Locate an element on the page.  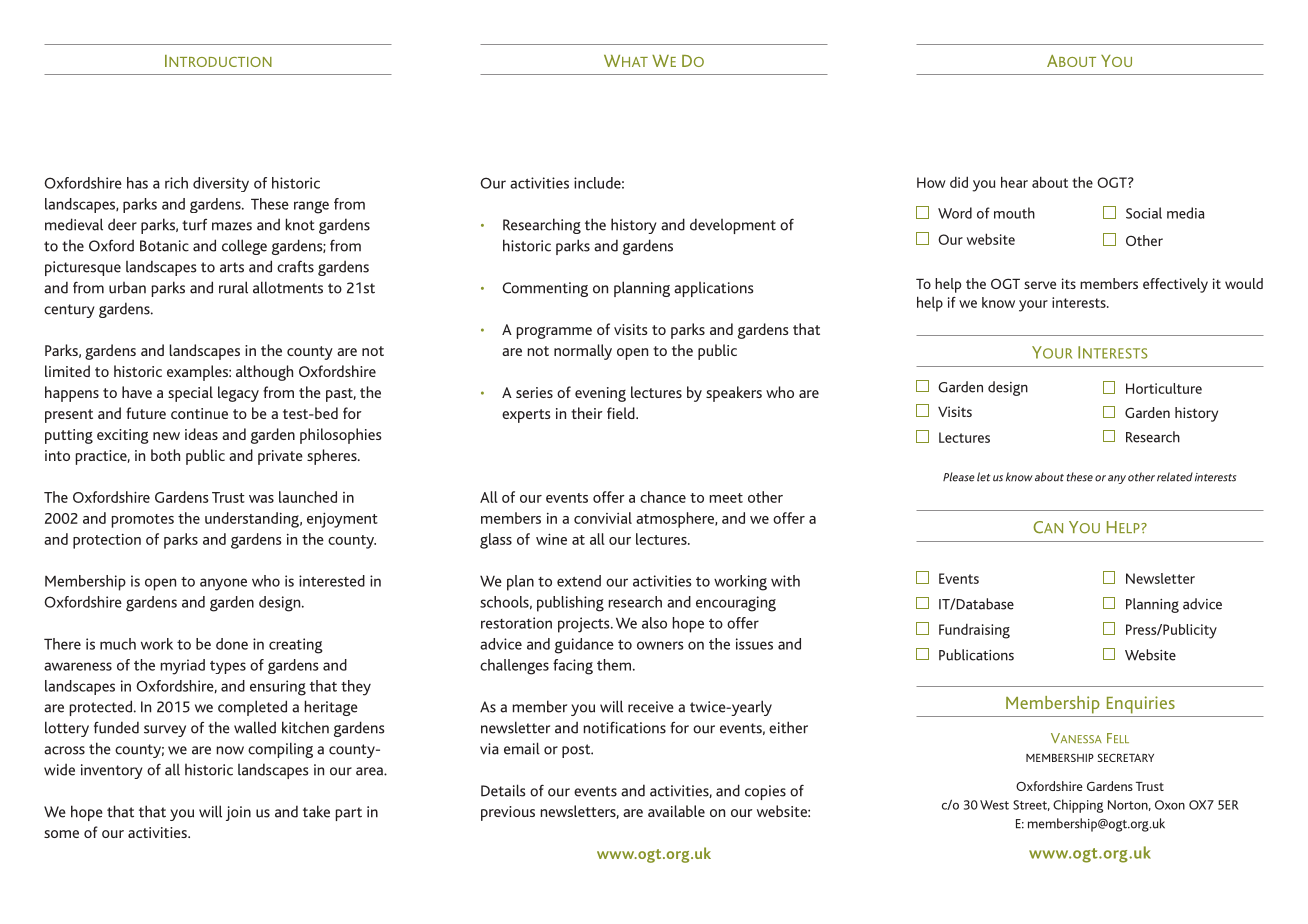
diversity is located at coordinates (221, 184).
